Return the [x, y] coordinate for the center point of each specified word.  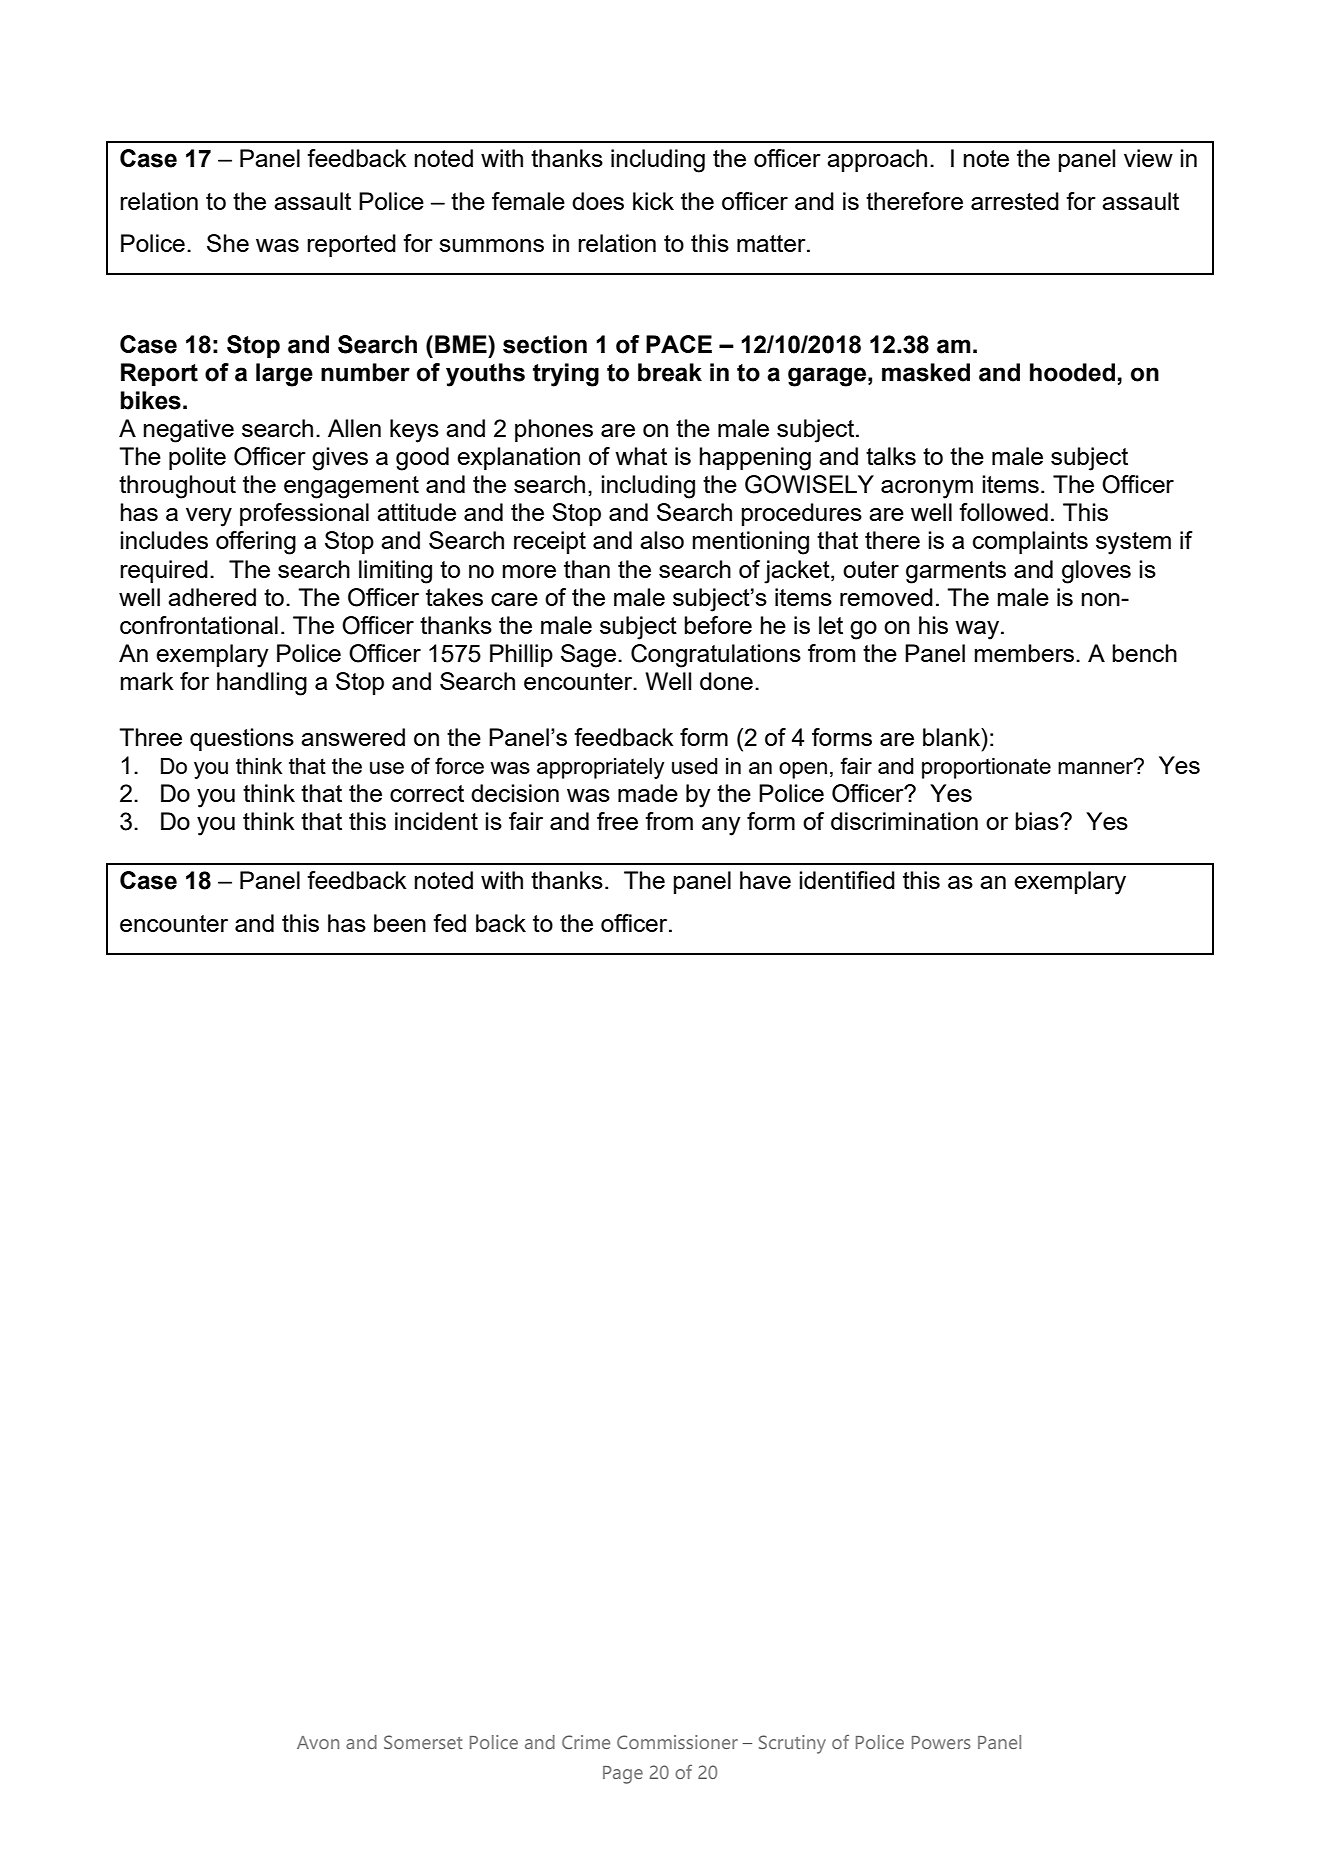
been [400, 923]
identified [847, 880]
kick [653, 201]
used [695, 766]
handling [262, 684]
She [228, 243]
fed [449, 923]
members [1024, 653]
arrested [1015, 201]
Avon [318, 1742]
